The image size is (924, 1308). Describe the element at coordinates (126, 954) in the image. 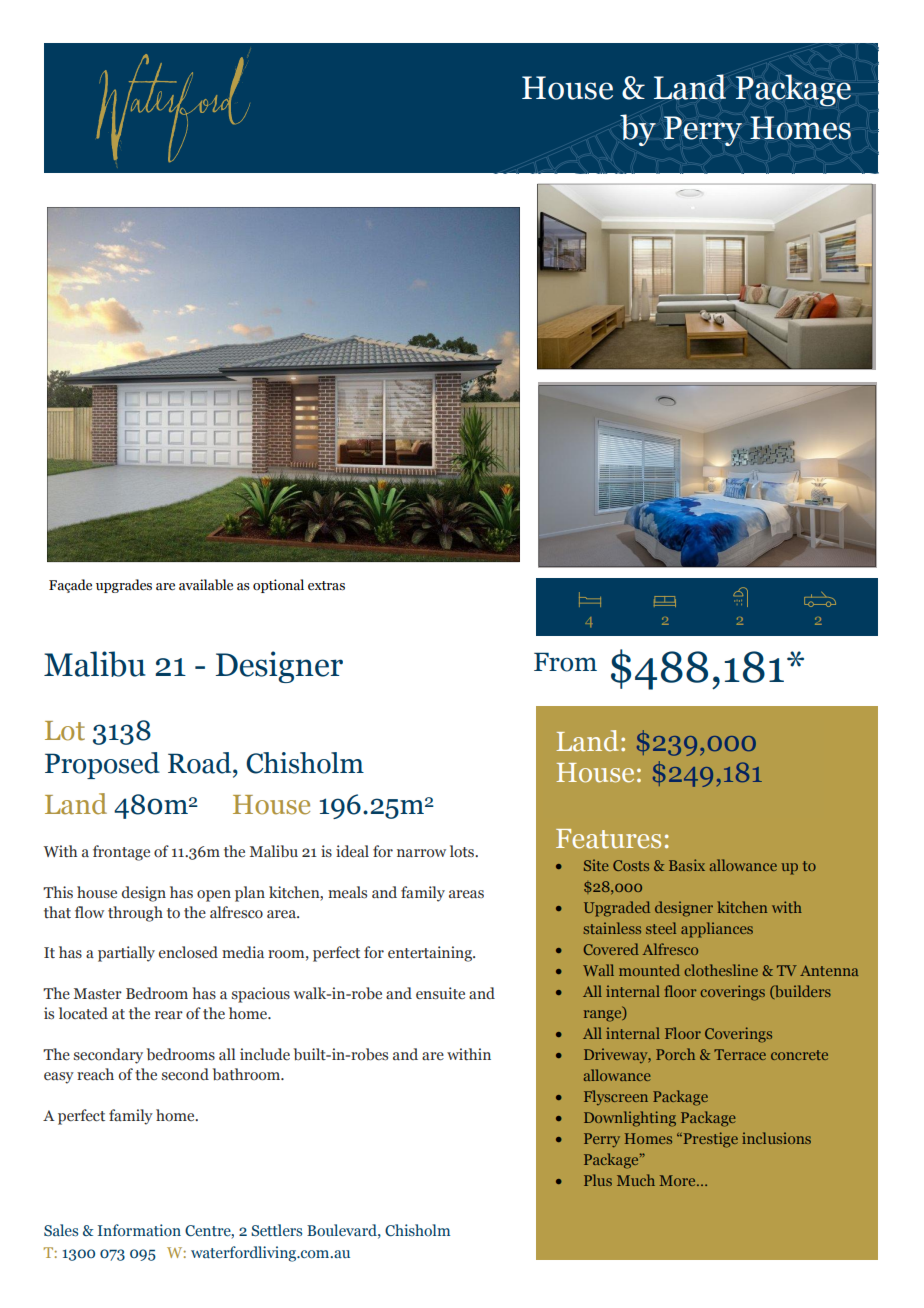

I see `partially` at that location.
